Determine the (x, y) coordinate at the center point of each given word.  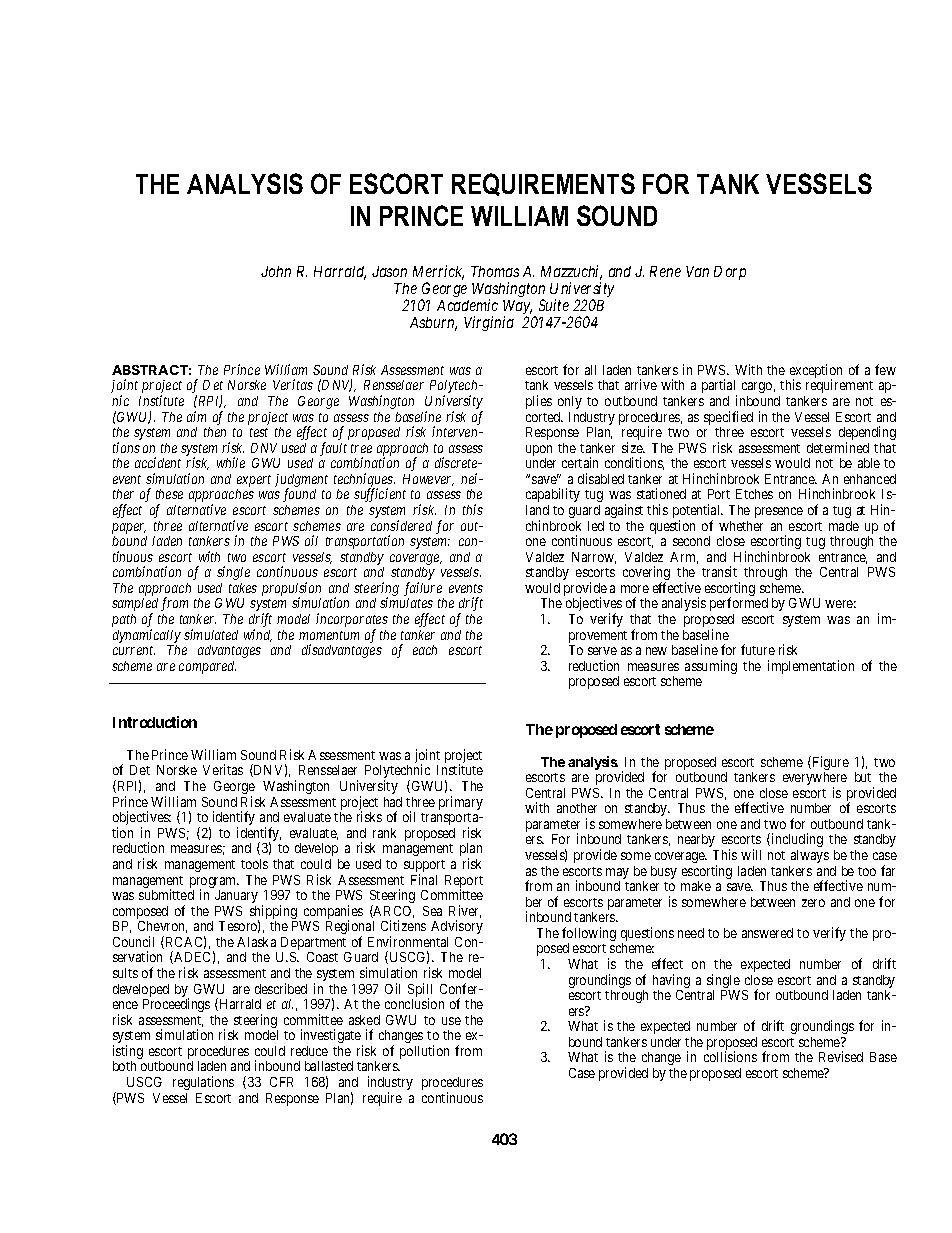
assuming (711, 667)
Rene (665, 271)
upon (539, 452)
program (214, 884)
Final (424, 879)
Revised (841, 1056)
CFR (281, 1082)
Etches (754, 494)
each (425, 650)
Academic (467, 305)
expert (254, 482)
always (810, 856)
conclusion (414, 1003)
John (276, 271)
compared (207, 667)
